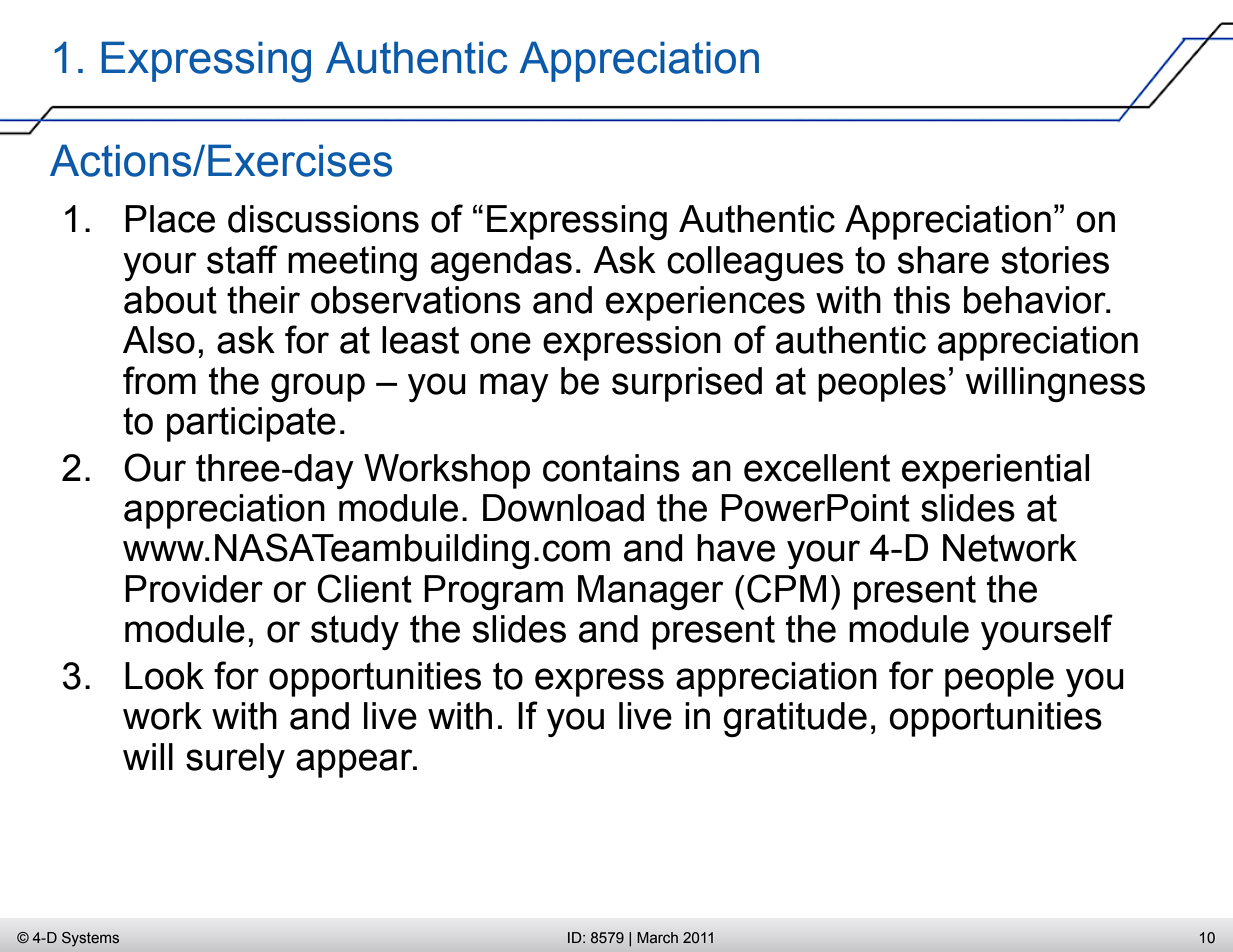 The width and height of the screenshot is (1233, 952). Describe the element at coordinates (795, 719) in the screenshot. I see `gratitude` at that location.
